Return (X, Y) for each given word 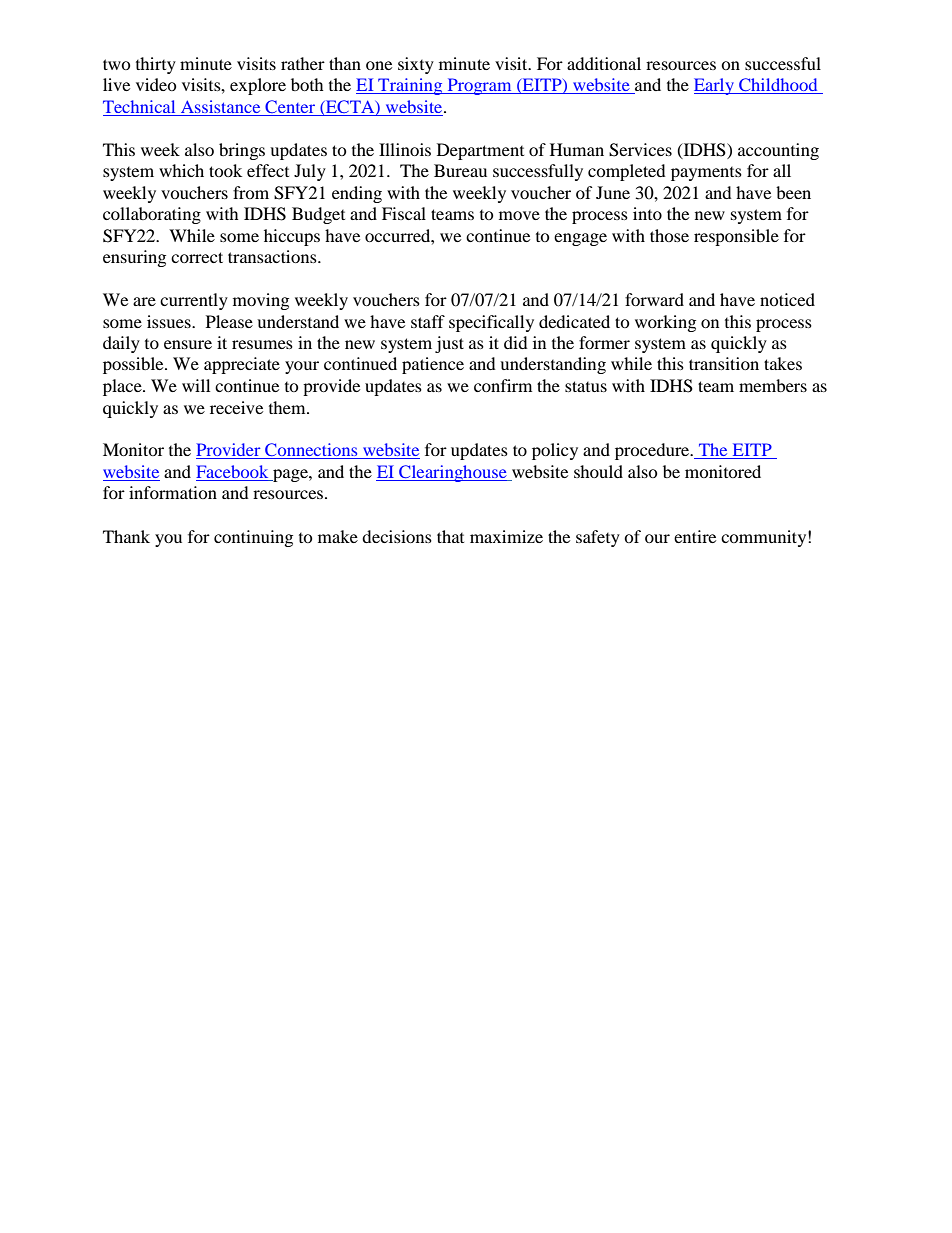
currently (194, 301)
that (450, 536)
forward (654, 299)
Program (479, 86)
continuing (253, 538)
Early (715, 86)
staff (428, 321)
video (156, 84)
